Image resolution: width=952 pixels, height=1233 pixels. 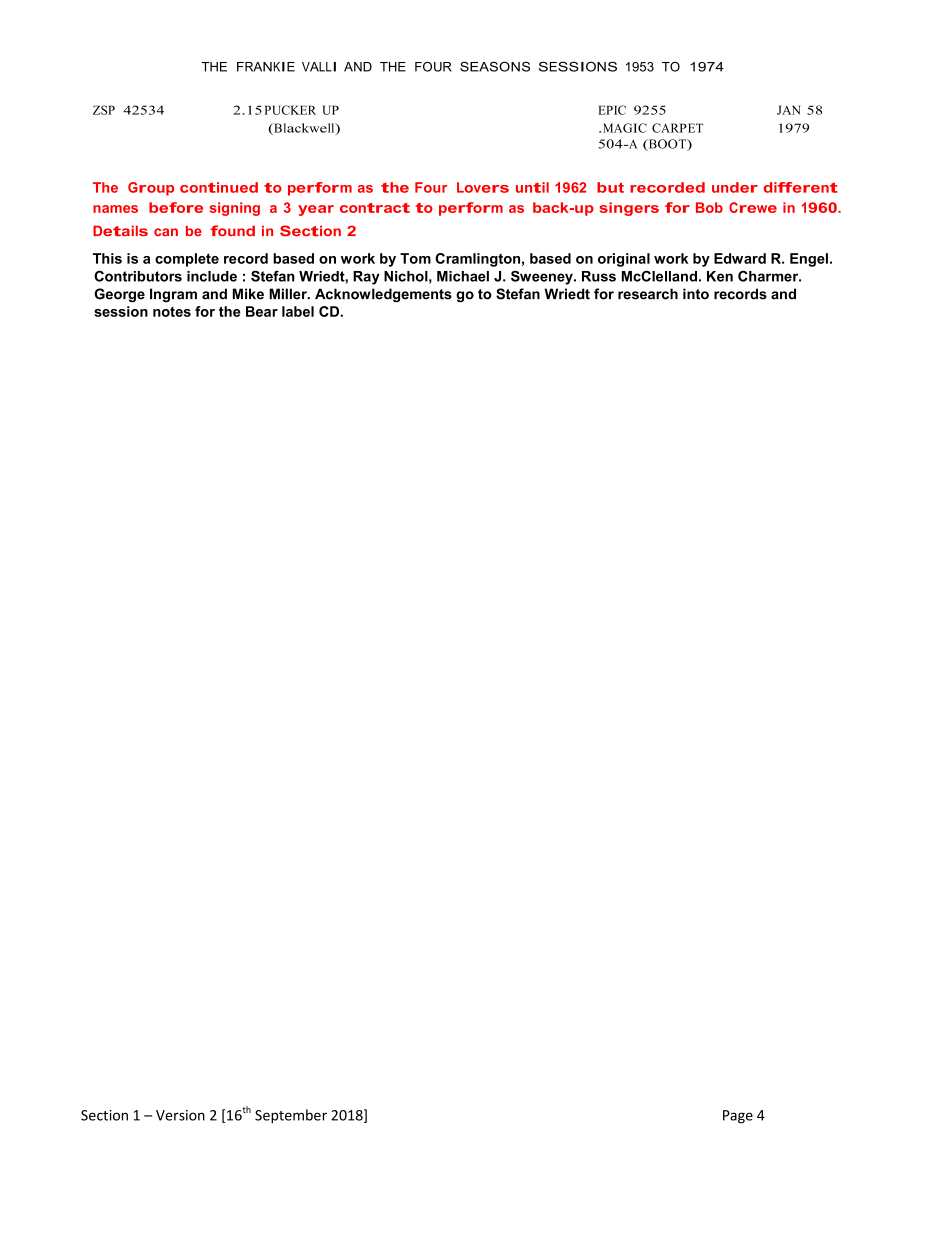 I want to click on label, so click(x=298, y=311).
